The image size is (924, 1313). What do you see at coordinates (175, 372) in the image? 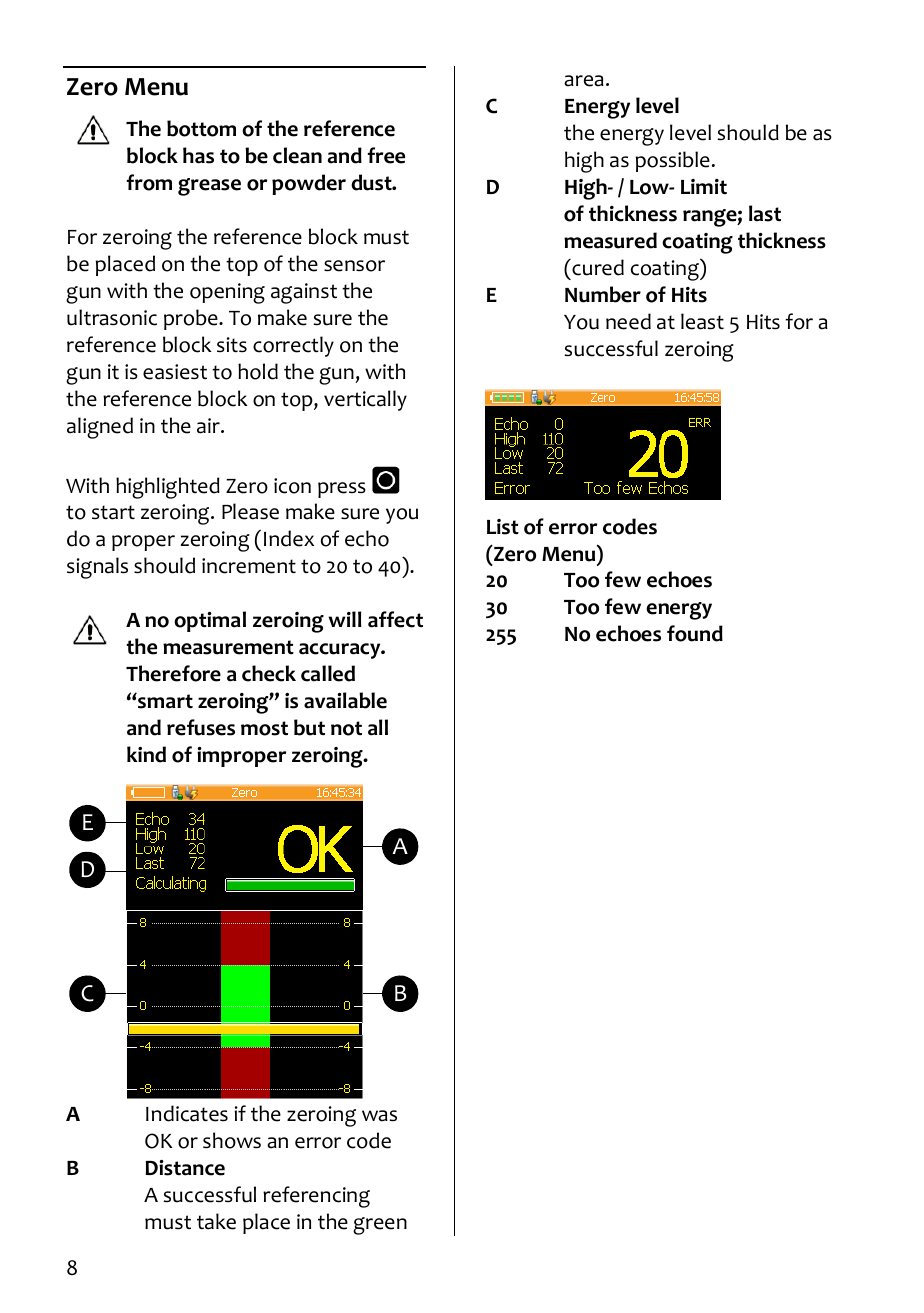
I see `easiest` at bounding box center [175, 372].
